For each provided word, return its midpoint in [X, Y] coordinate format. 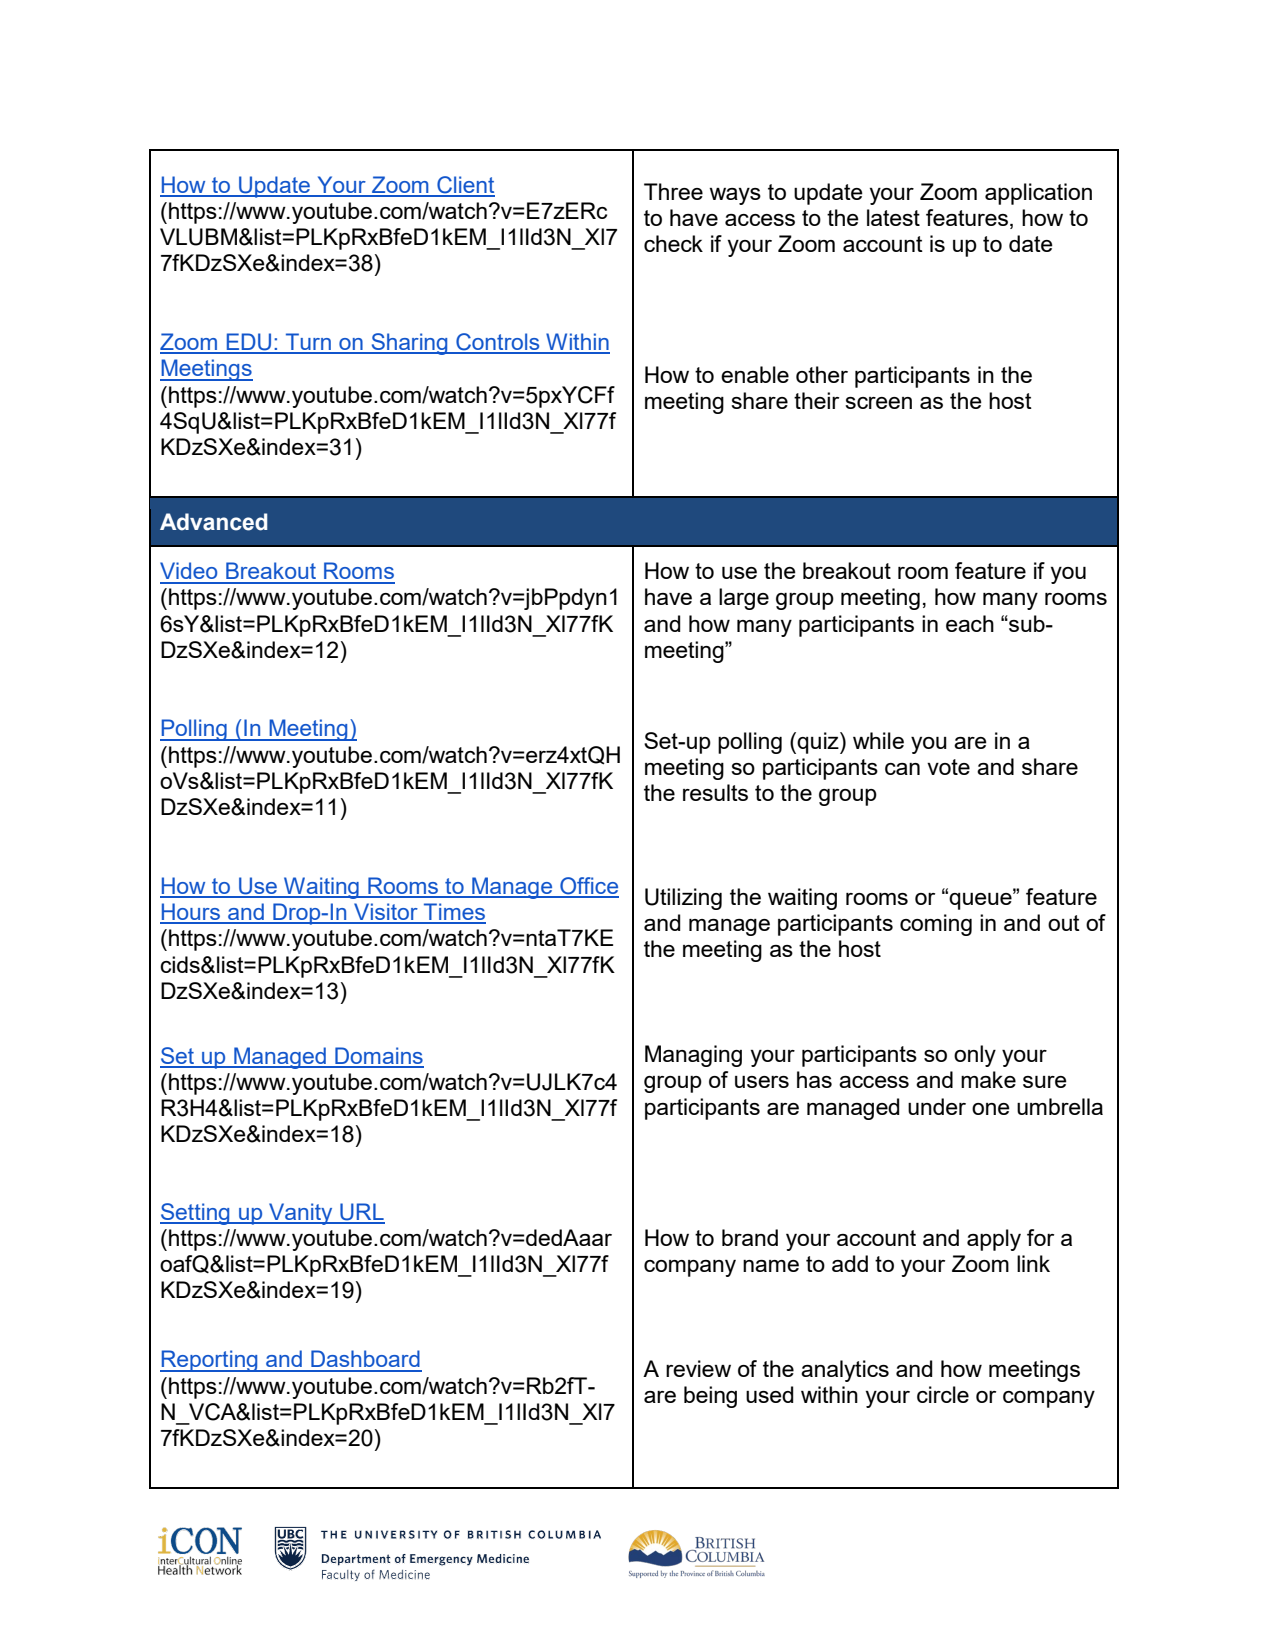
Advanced [213, 522]
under [937, 1106]
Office [588, 887]
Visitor [386, 913]
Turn [308, 343]
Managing [693, 1056]
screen [878, 403]
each [970, 623]
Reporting [210, 1361]
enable [755, 374]
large [744, 599]
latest [893, 217]
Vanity [301, 1214]
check [673, 243]
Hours [191, 913]
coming [936, 925]
